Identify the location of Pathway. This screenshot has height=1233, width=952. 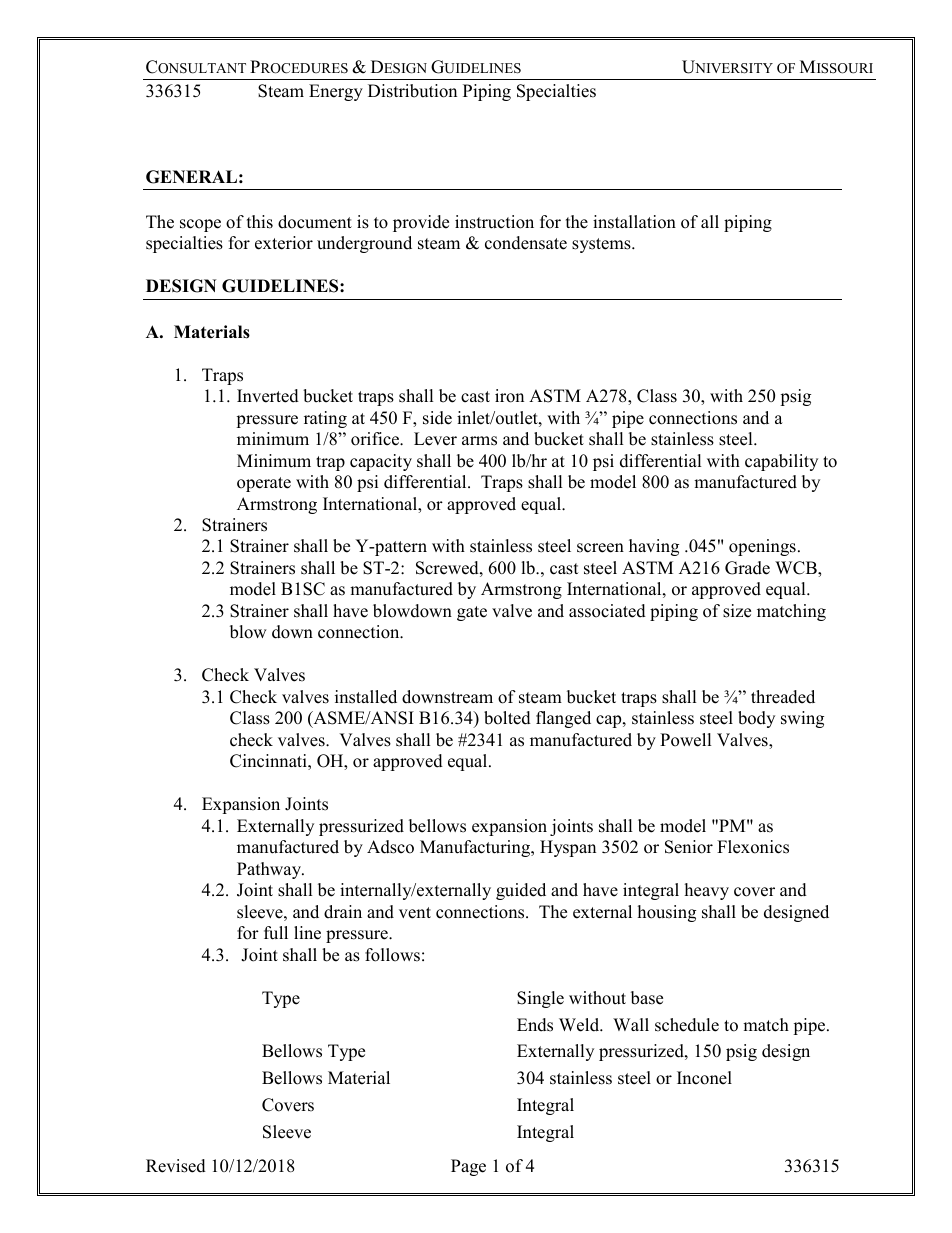
(270, 870).
